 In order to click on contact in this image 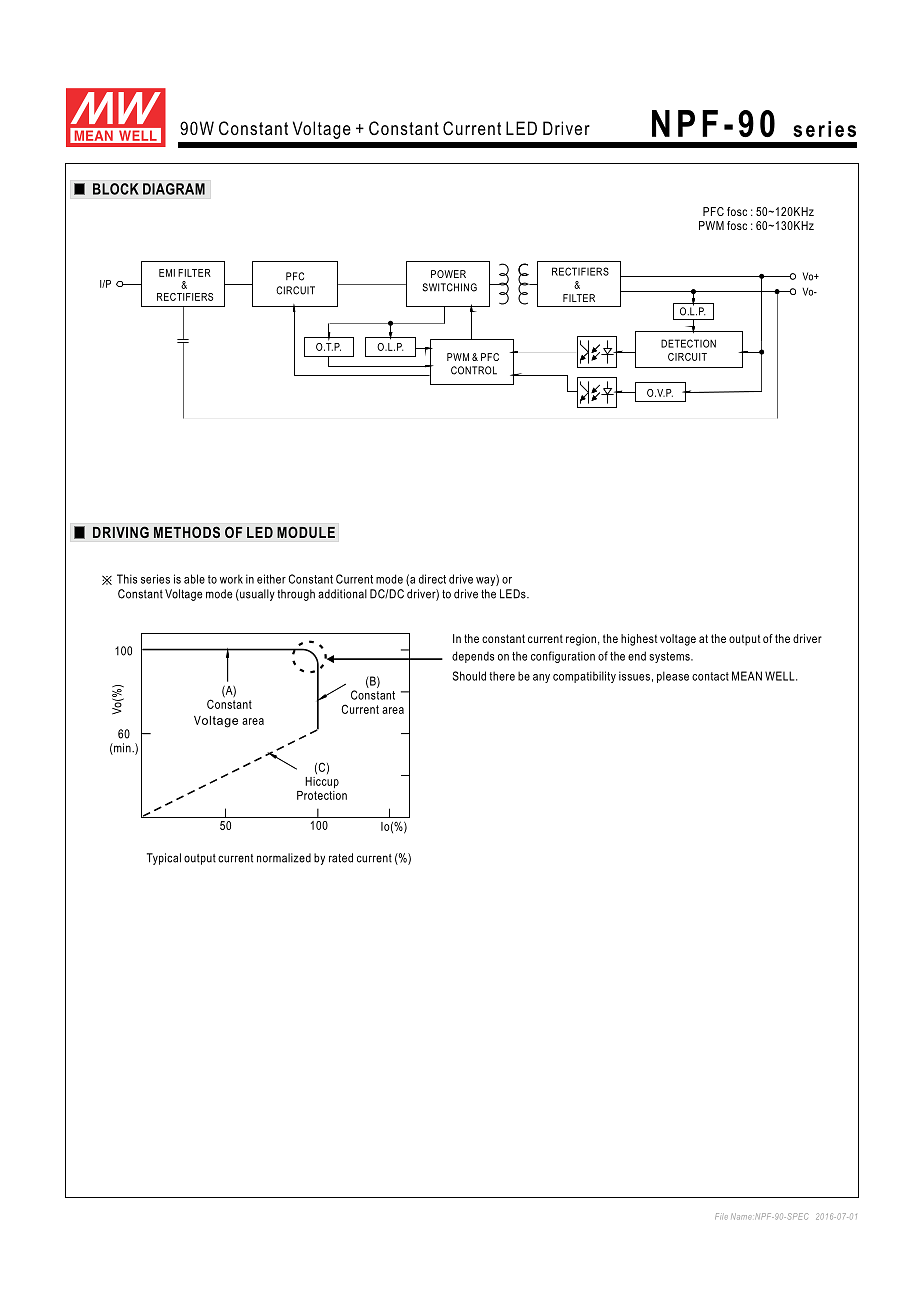, I will do `click(710, 676)`.
